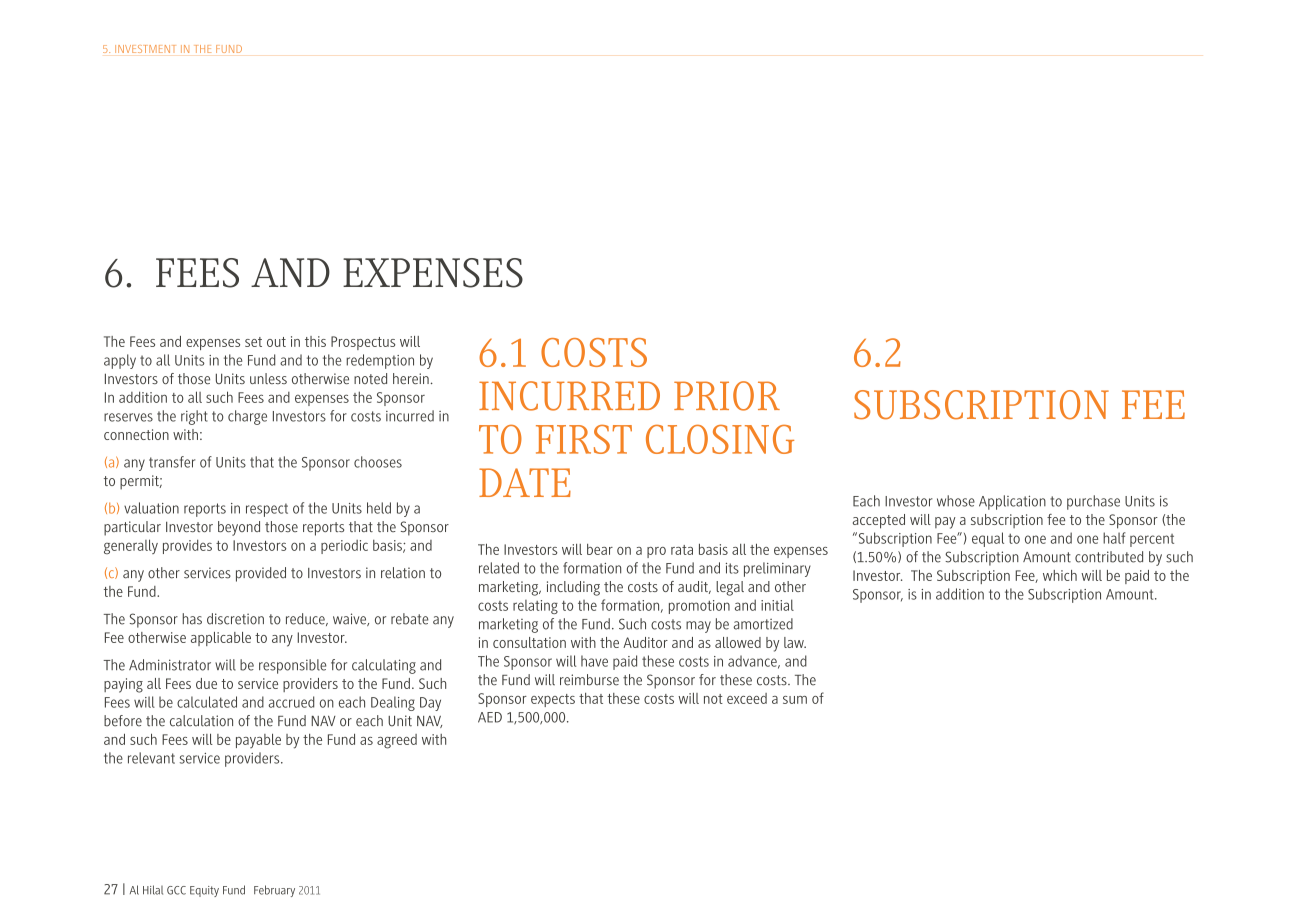  I want to click on Application, so click(1012, 502).
